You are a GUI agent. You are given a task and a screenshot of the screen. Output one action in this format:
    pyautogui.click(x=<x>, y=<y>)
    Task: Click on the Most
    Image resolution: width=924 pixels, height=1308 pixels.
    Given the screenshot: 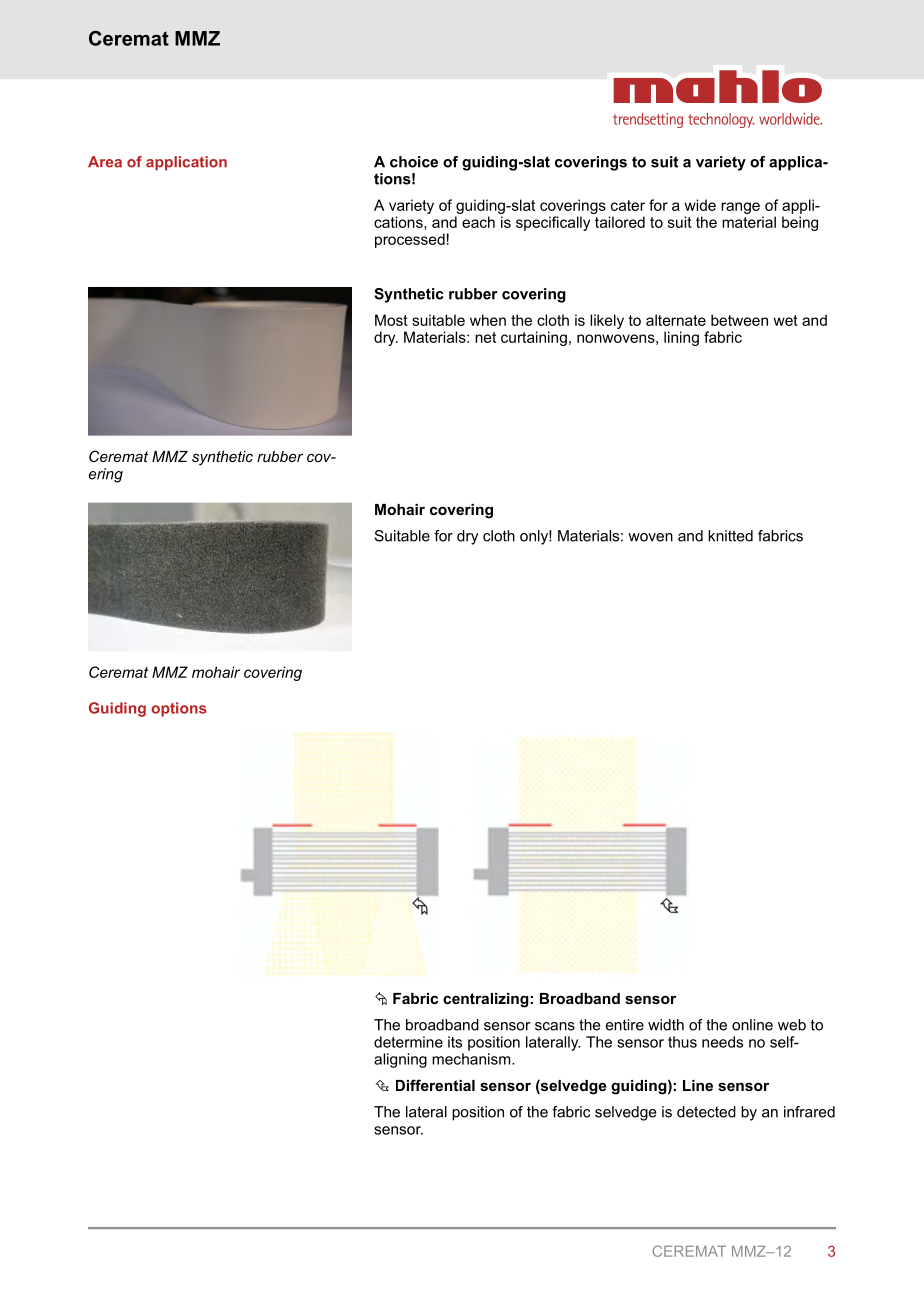 What is the action you would take?
    pyautogui.click(x=391, y=320)
